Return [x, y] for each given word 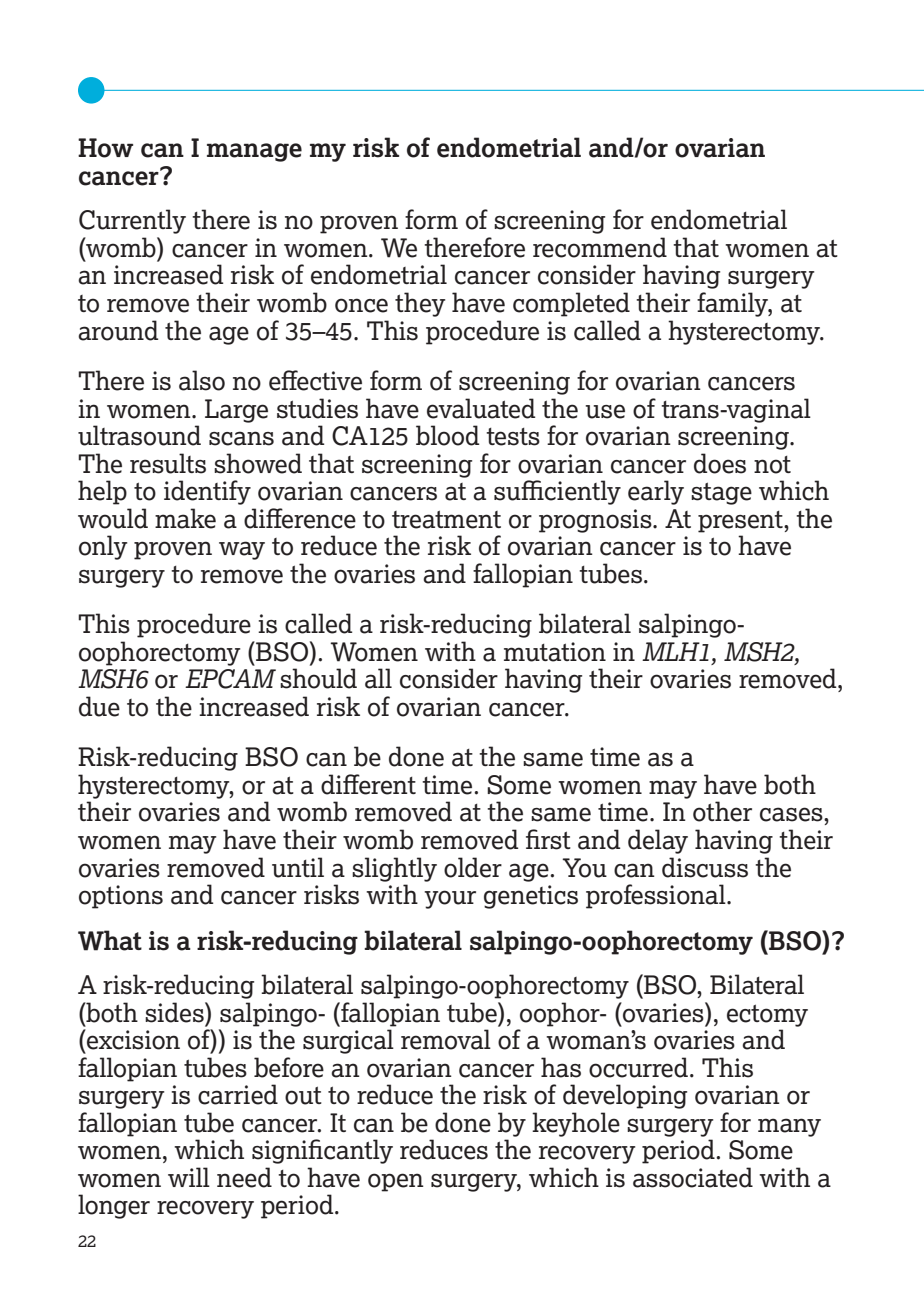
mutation [555, 652]
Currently [132, 221]
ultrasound [139, 435]
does [720, 463]
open [396, 1182]
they [420, 304]
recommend [600, 247]
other [722, 811]
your [450, 899]
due [99, 706]
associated [693, 1177]
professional [657, 896]
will [189, 1177]
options [121, 897]
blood [447, 435]
